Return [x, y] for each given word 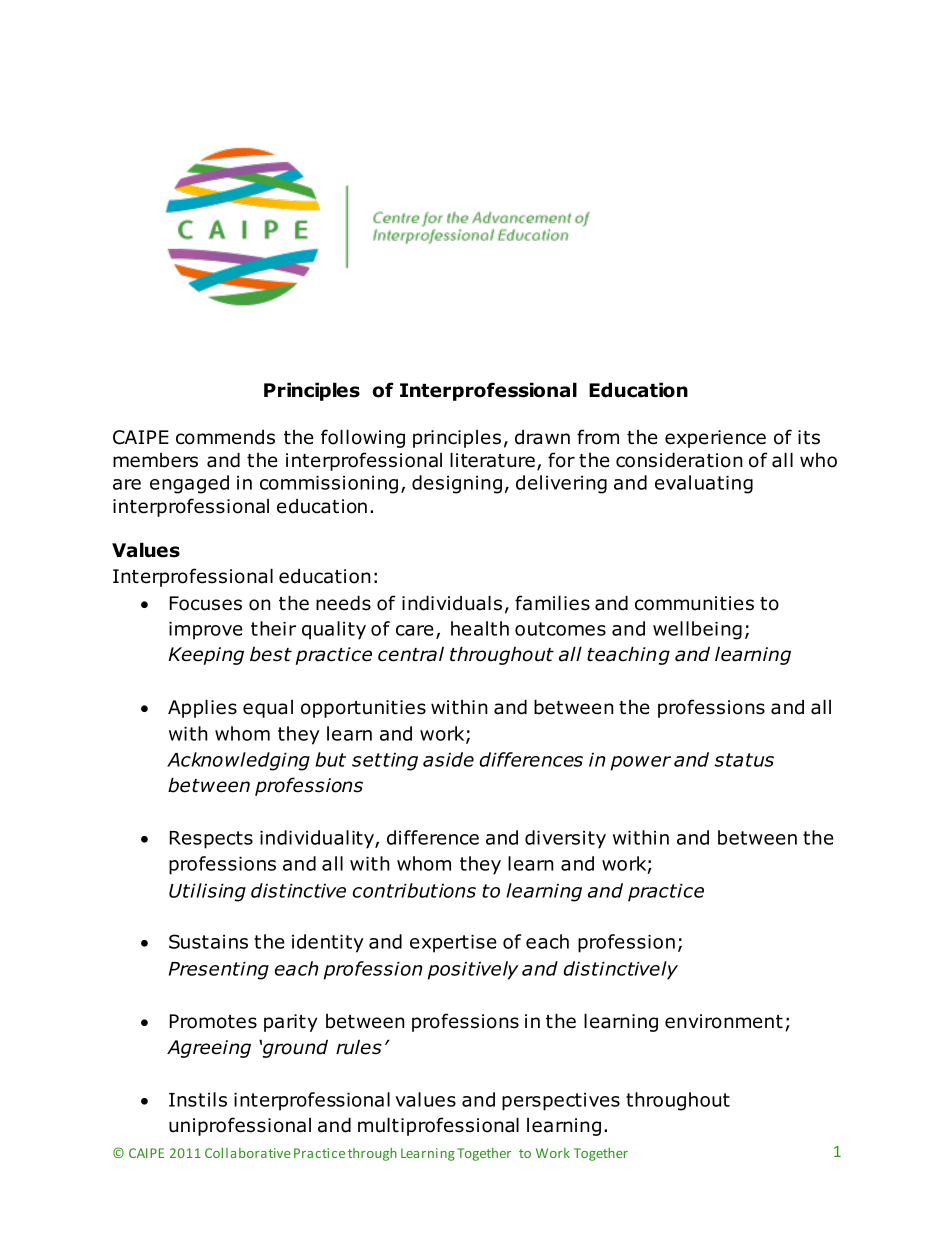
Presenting [219, 971]
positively [473, 970]
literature [492, 460]
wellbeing [697, 630]
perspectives [561, 1102]
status [744, 760]
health [480, 628]
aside [448, 759]
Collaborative [248, 1152]
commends [225, 437]
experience [715, 439]
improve [206, 631]
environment [724, 1021]
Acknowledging [238, 761]
